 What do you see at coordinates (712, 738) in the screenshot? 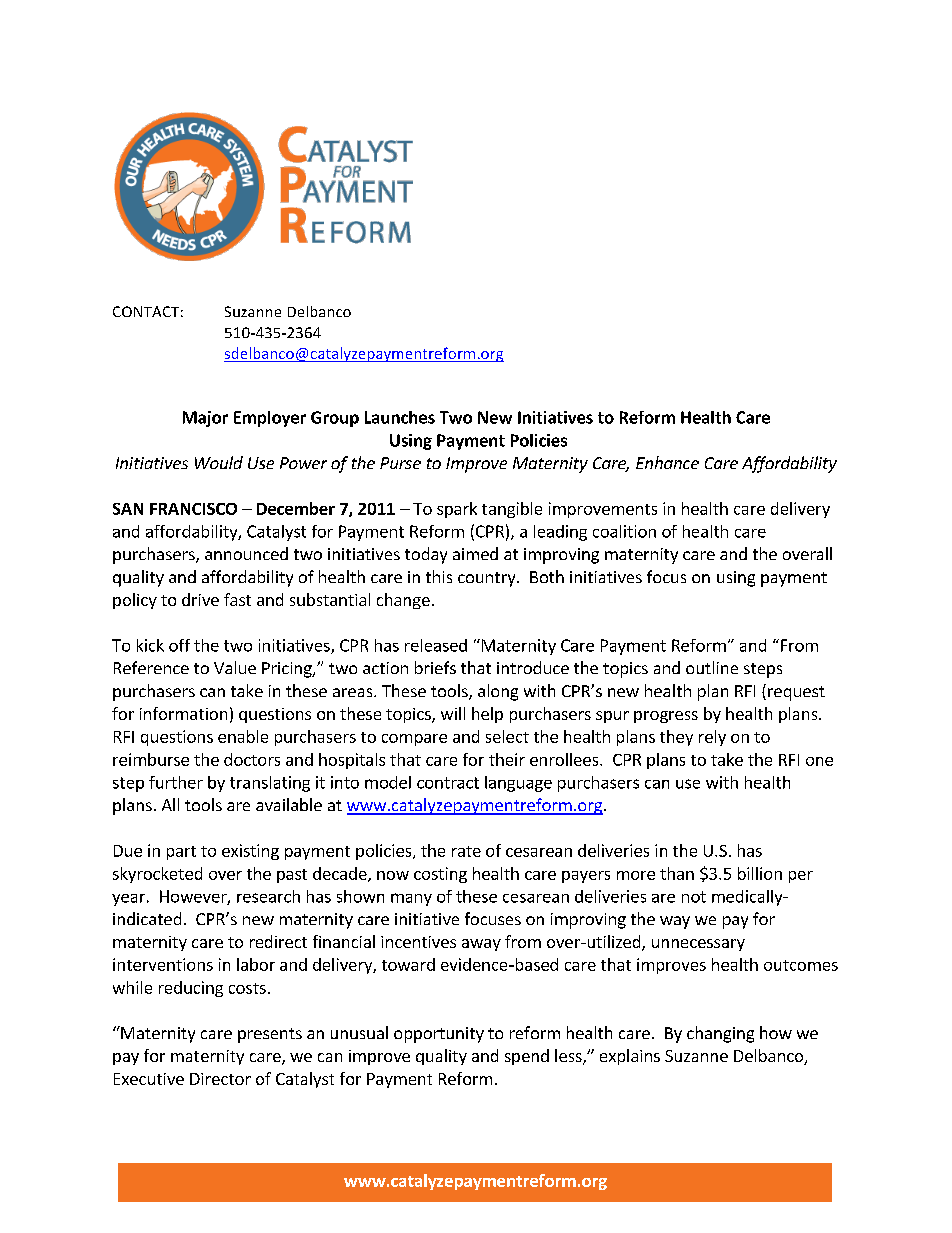
I see `rely` at bounding box center [712, 738].
